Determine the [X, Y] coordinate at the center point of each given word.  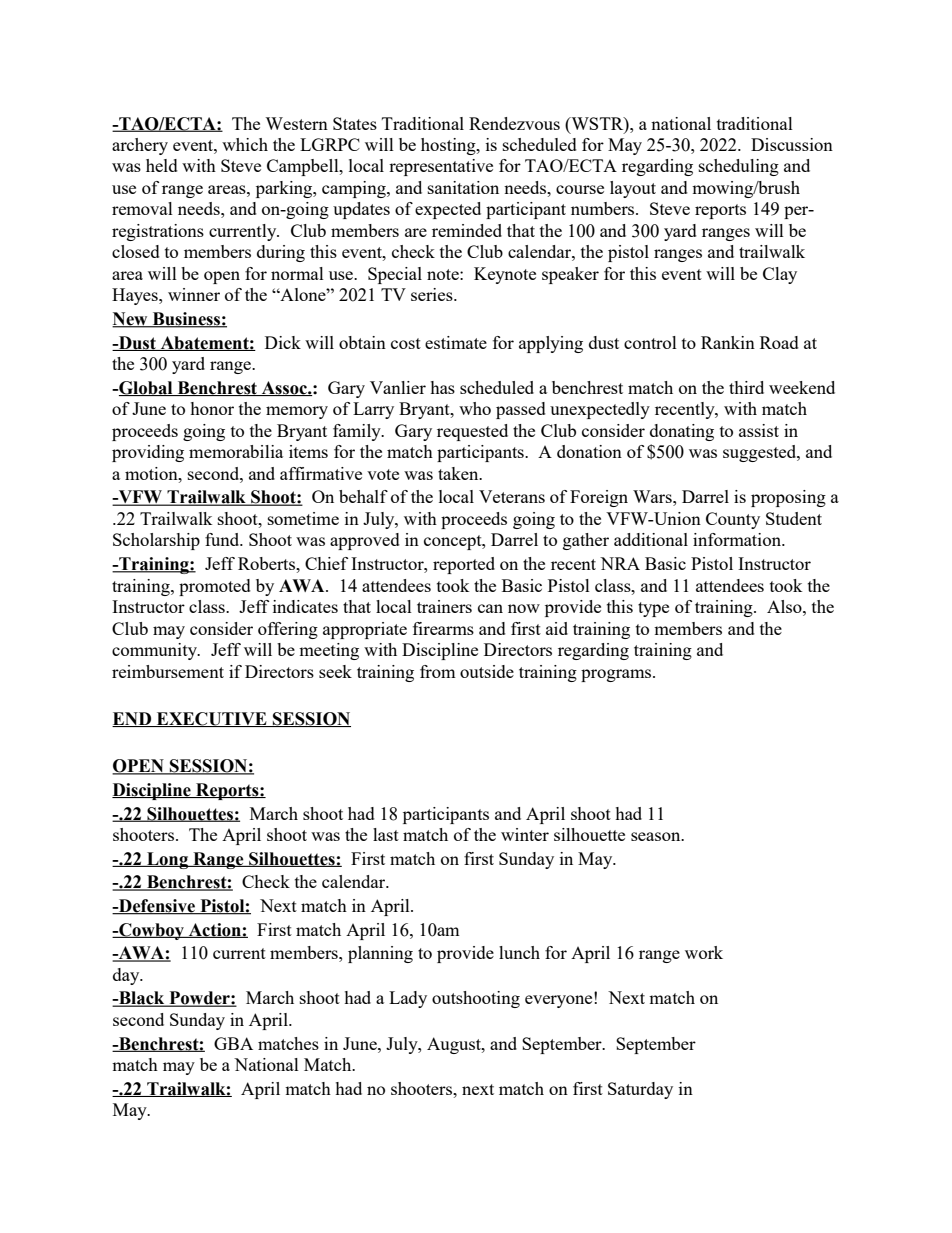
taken [459, 473]
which [245, 144]
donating [682, 432]
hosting [449, 146]
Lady [408, 999]
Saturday [640, 1090]
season [657, 836]
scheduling [739, 167]
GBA [233, 1043]
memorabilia [236, 451]
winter [525, 834]
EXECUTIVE [212, 719]
